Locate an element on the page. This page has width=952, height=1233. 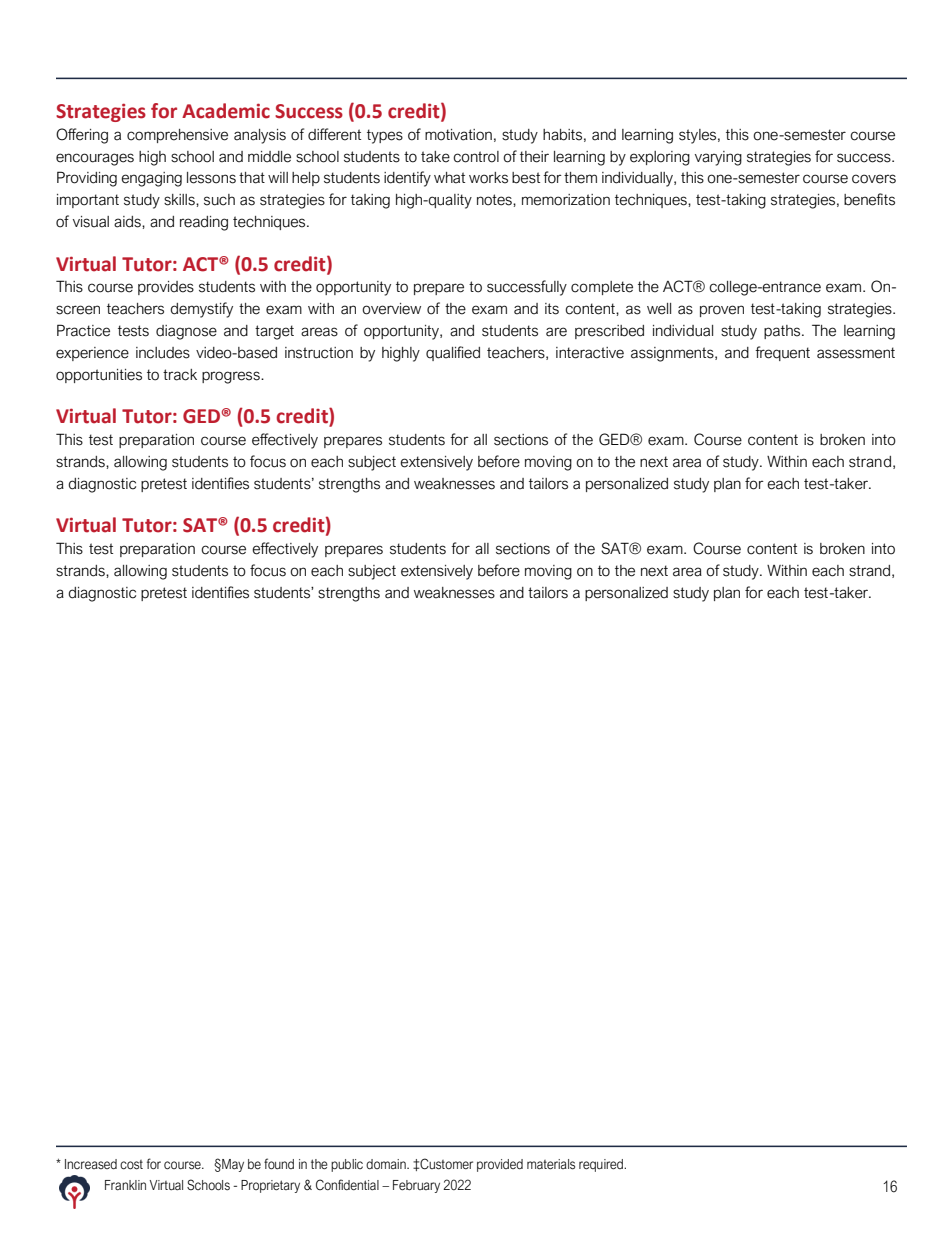
control is located at coordinates (476, 157).
